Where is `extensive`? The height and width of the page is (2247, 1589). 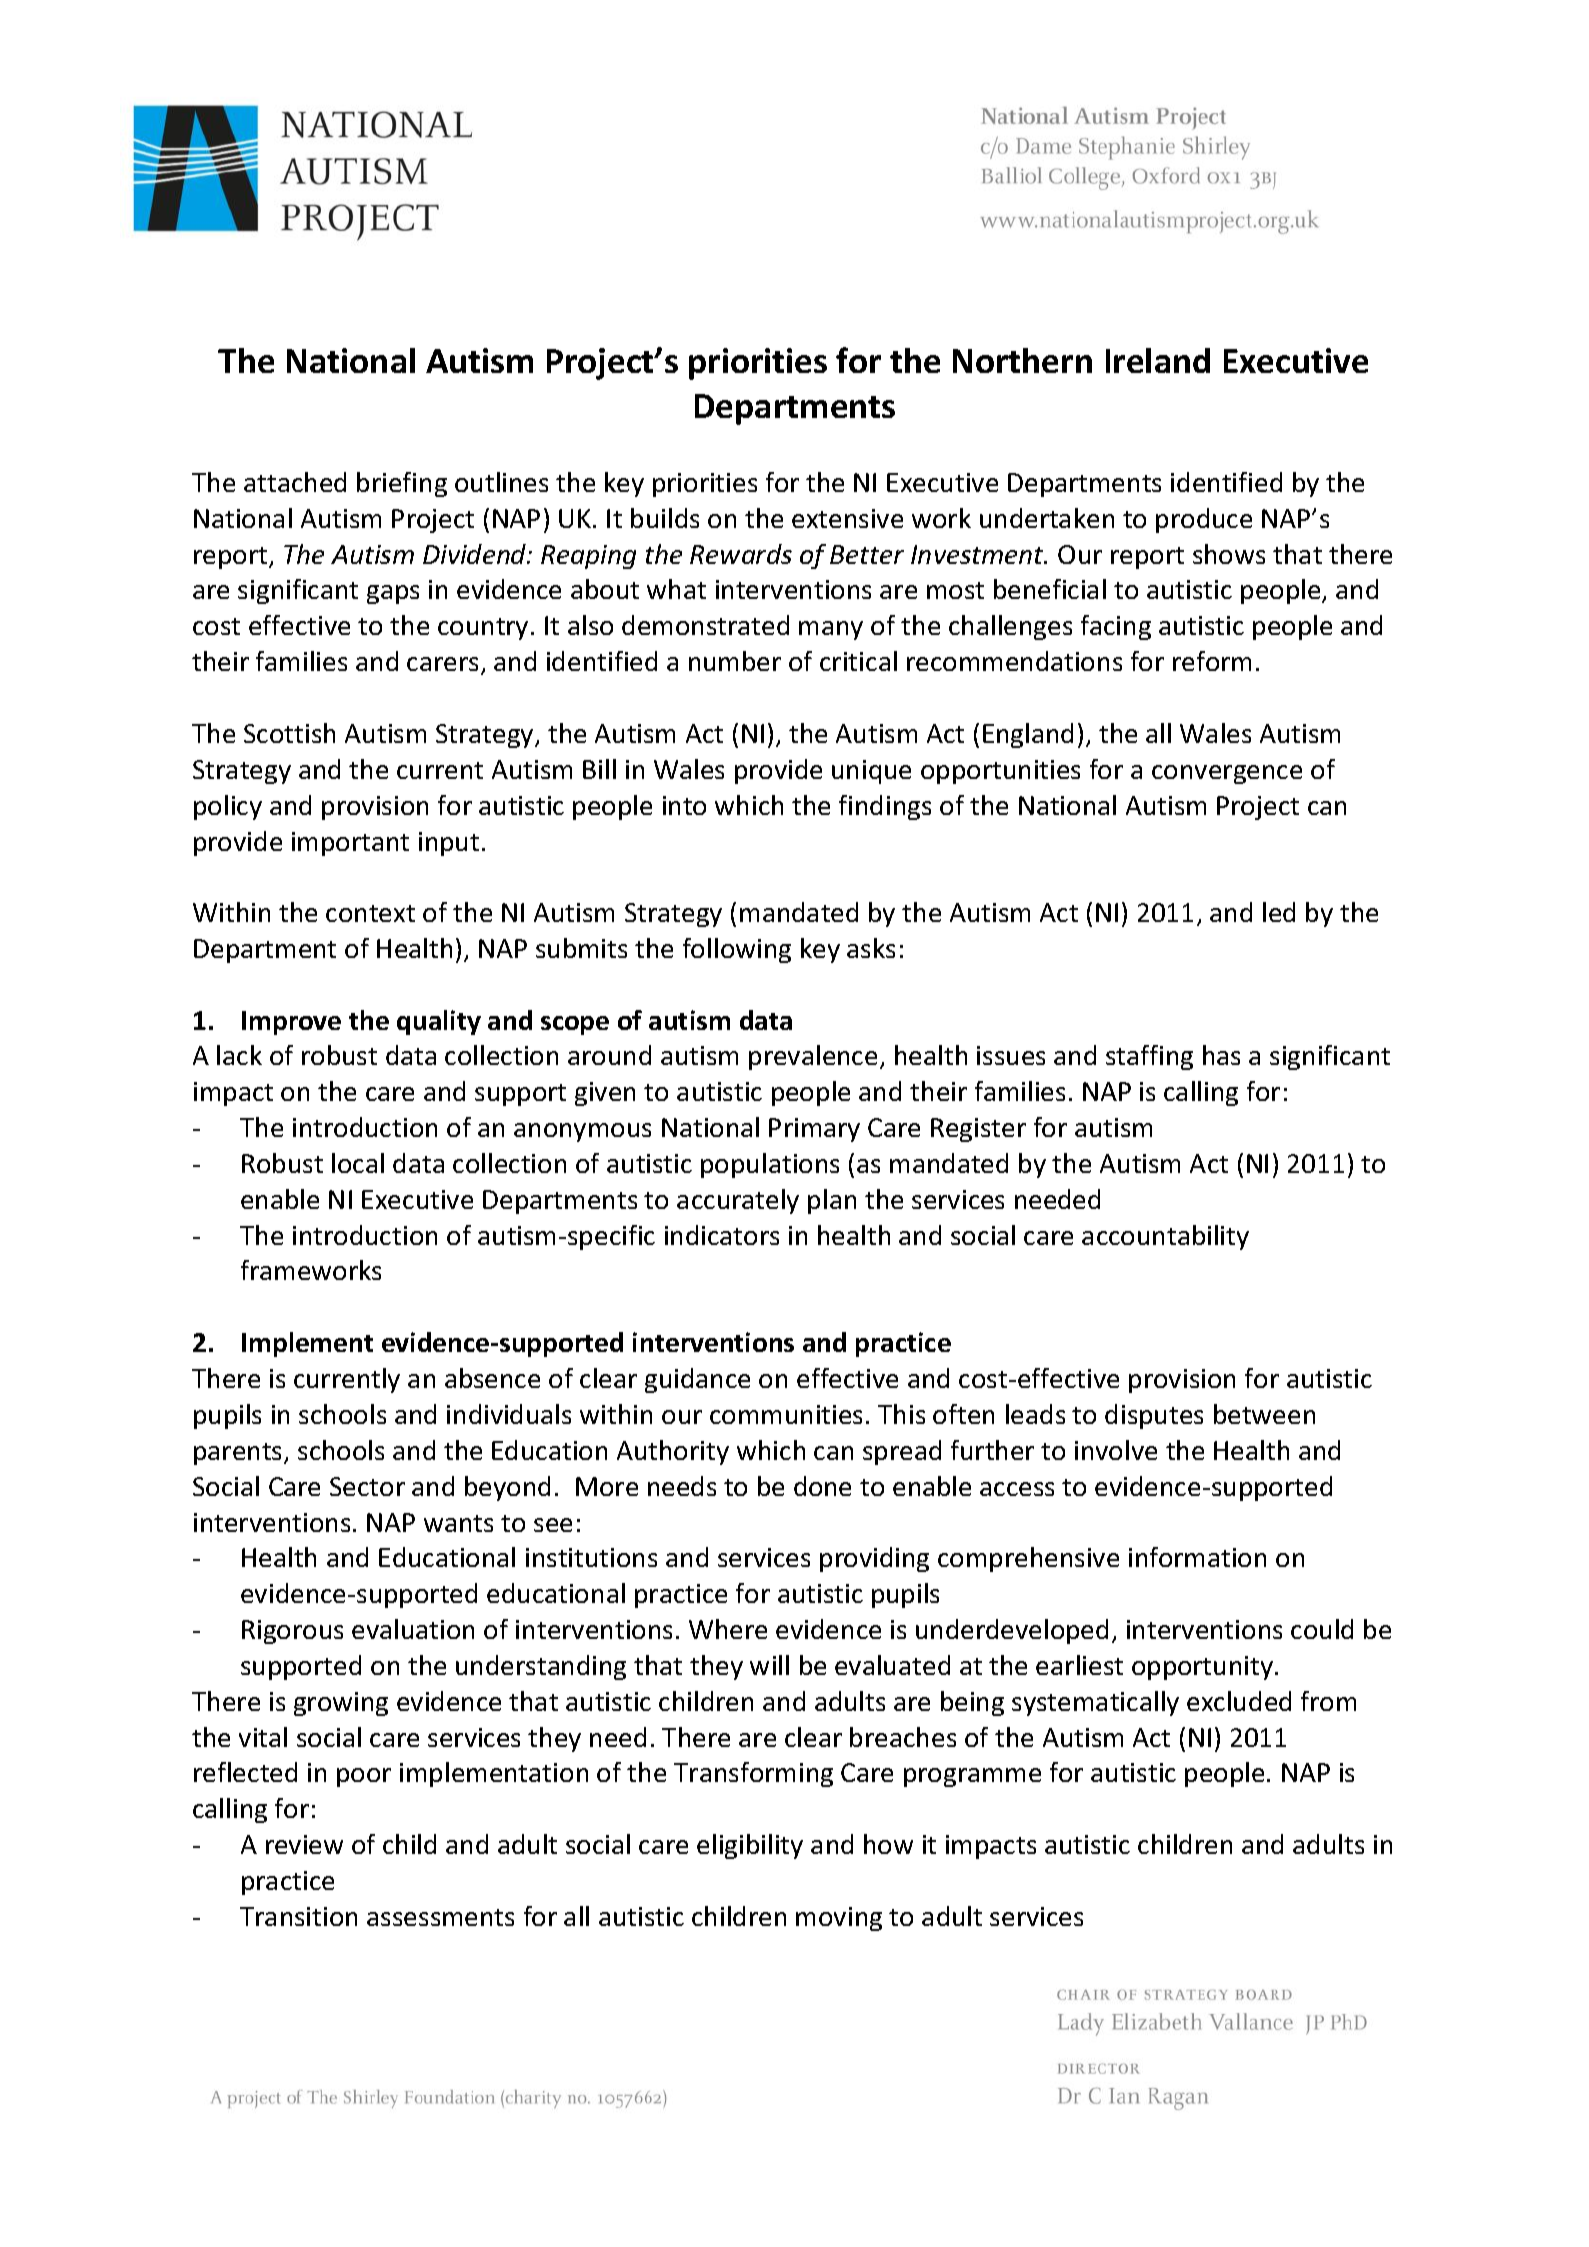 extensive is located at coordinates (847, 518).
